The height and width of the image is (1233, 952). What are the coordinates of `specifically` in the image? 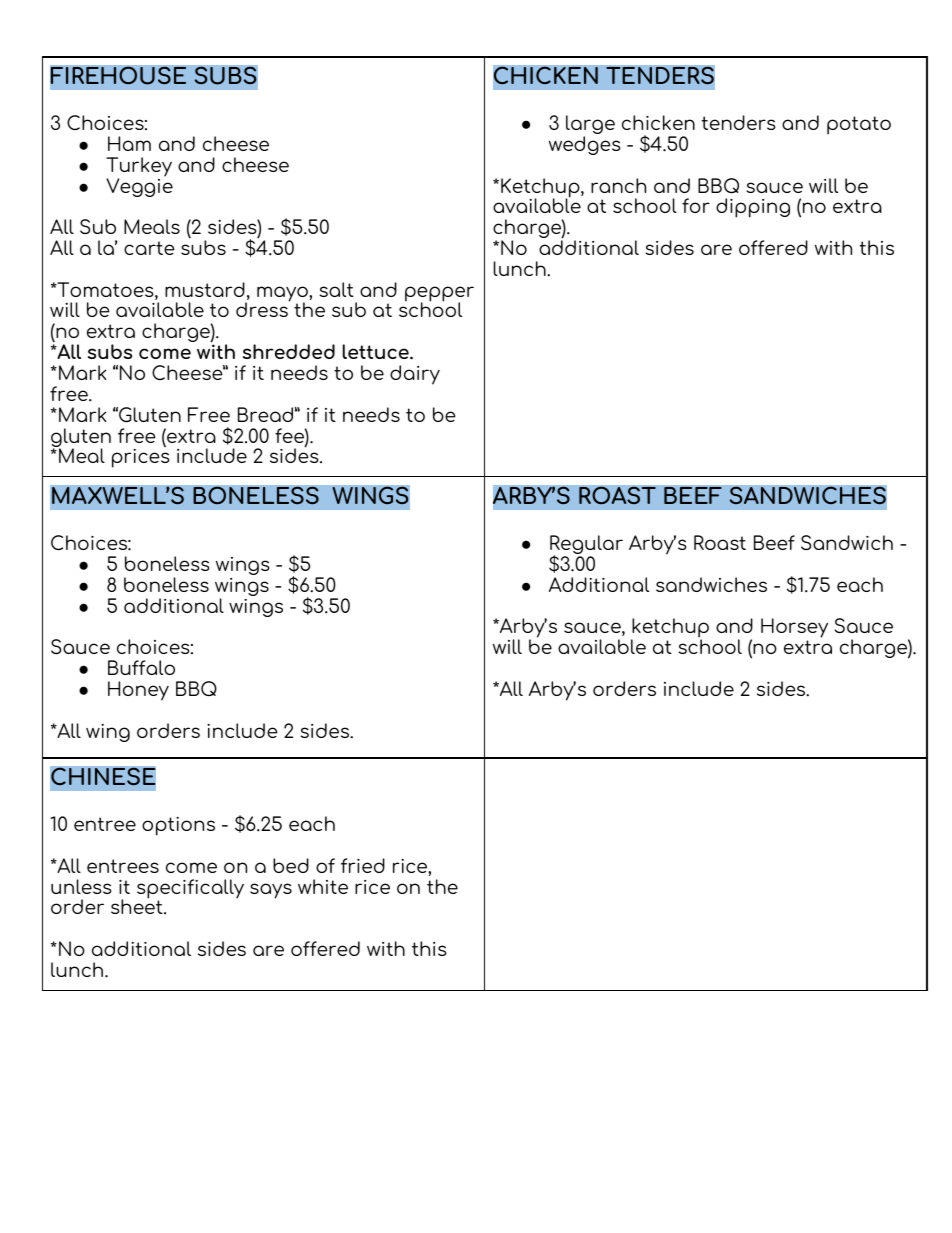 It's located at (190, 890).
